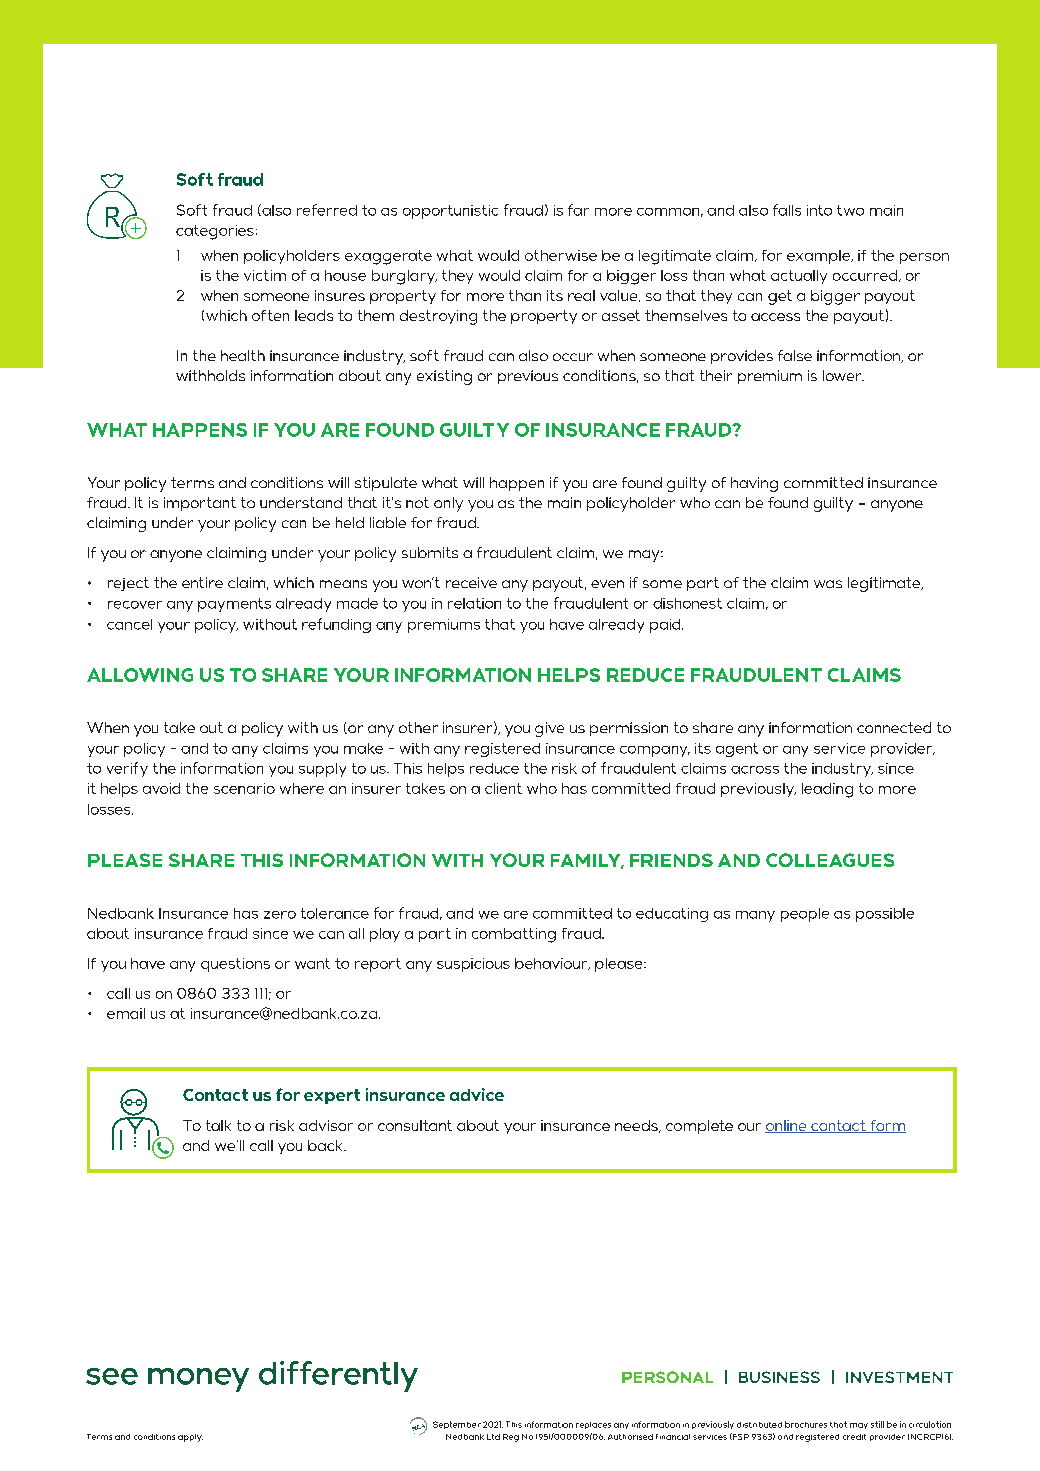  What do you see at coordinates (819, 257) in the page?
I see `example` at bounding box center [819, 257].
